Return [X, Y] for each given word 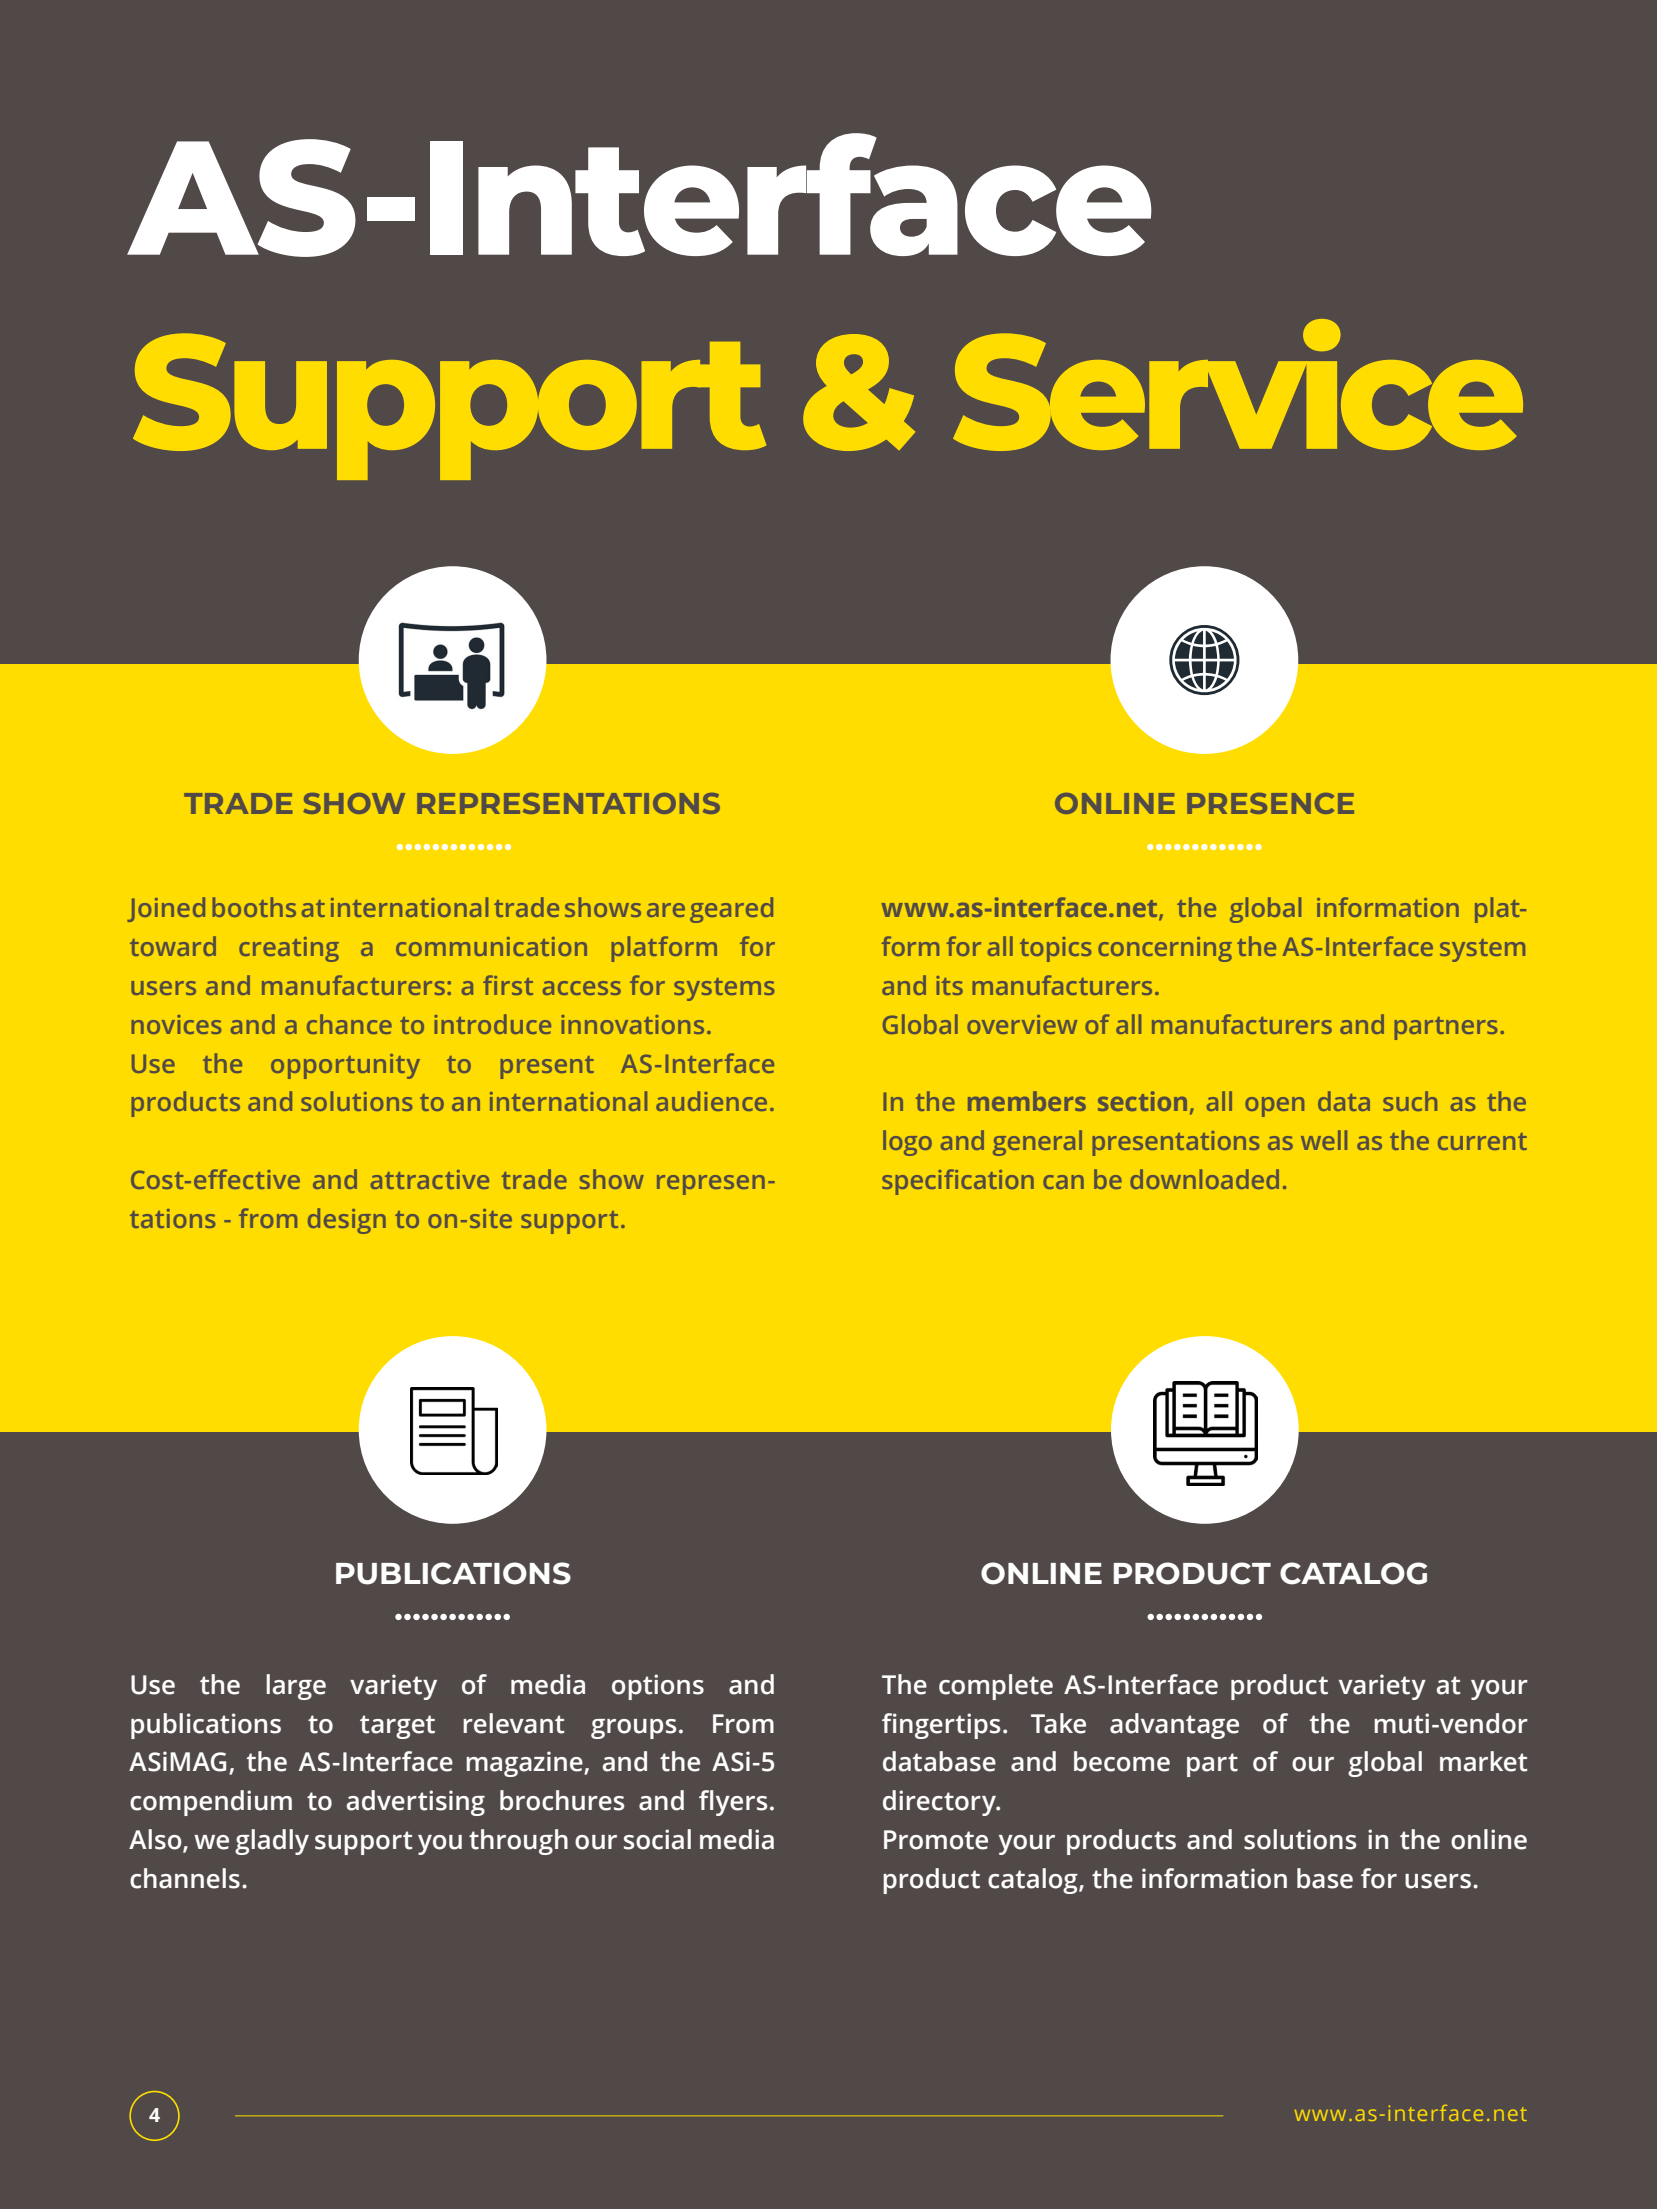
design [347, 1221]
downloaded [1204, 1179]
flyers [733, 1803]
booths [254, 907]
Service [1238, 385]
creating [289, 949]
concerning [1165, 949]
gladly [272, 1842]
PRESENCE [1270, 803]
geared [731, 910]
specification [958, 1182]
